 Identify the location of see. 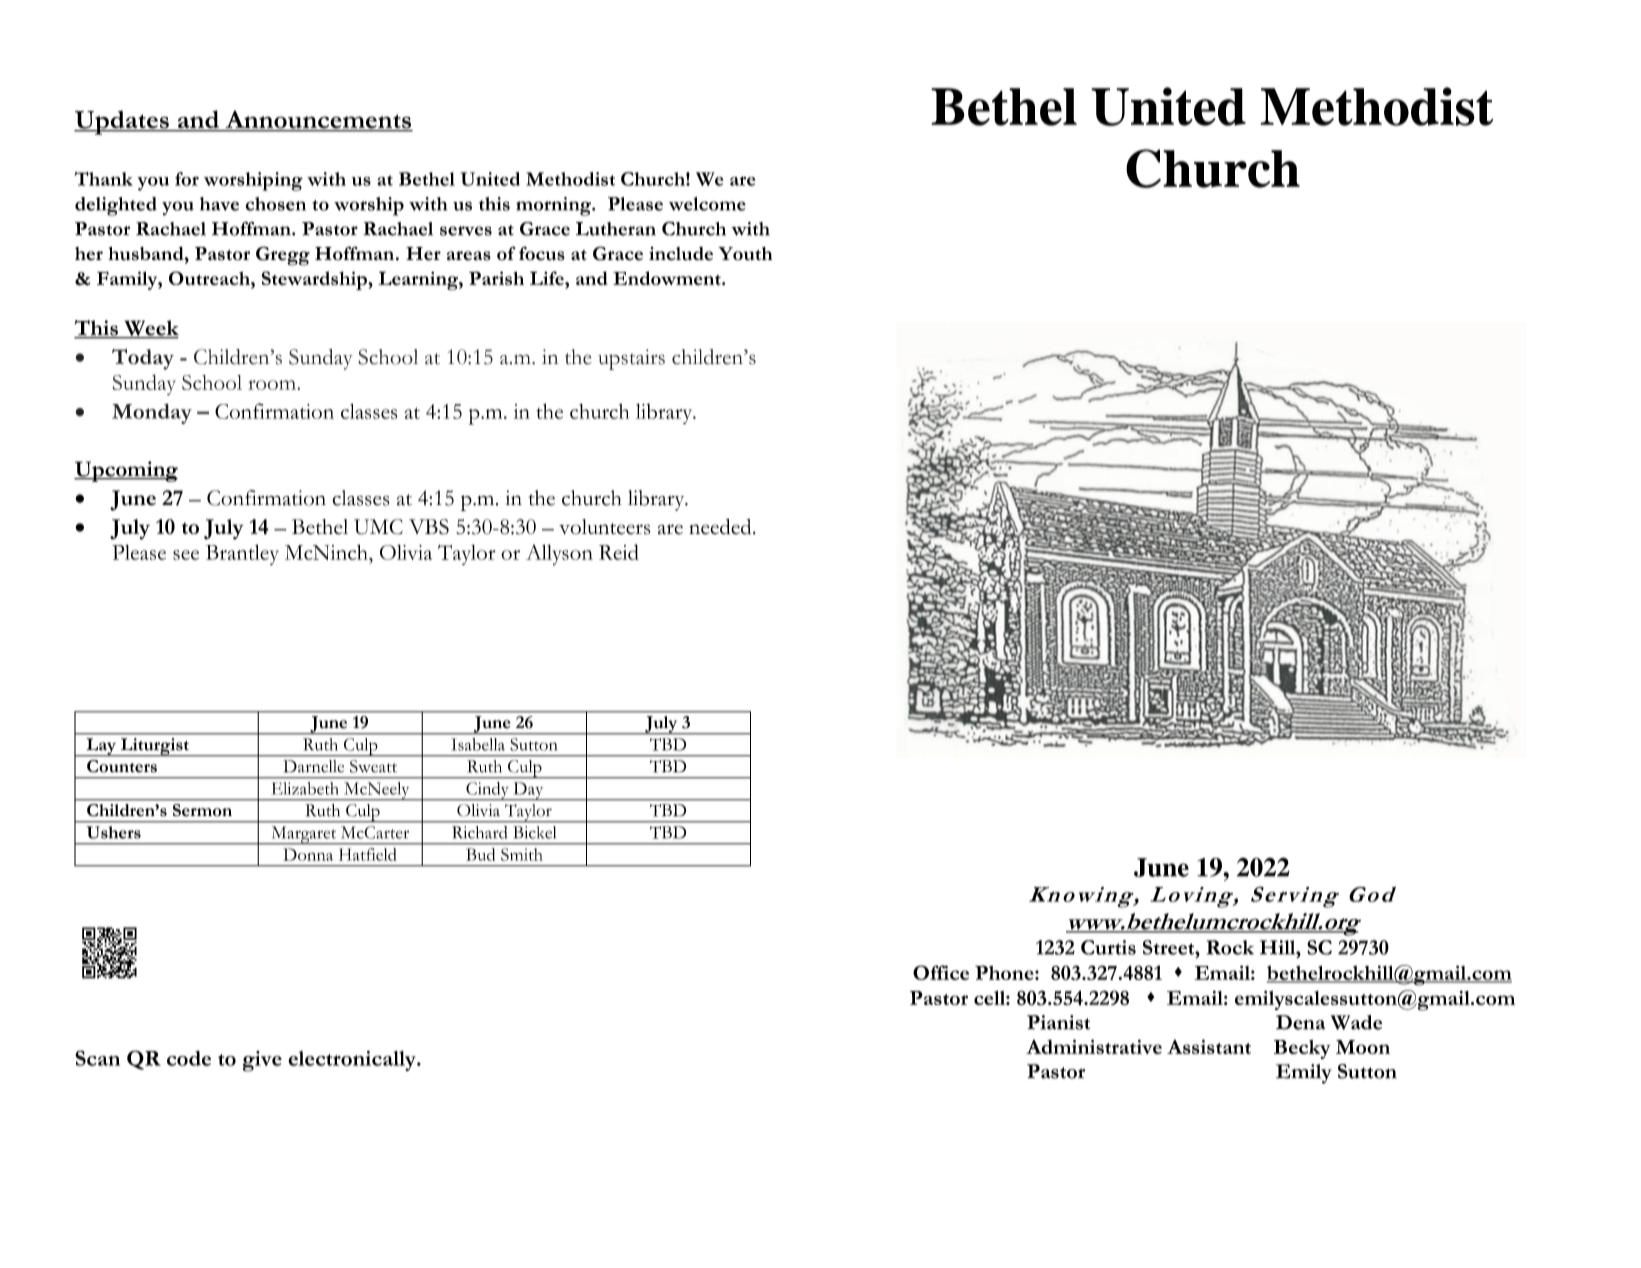
(186, 555).
